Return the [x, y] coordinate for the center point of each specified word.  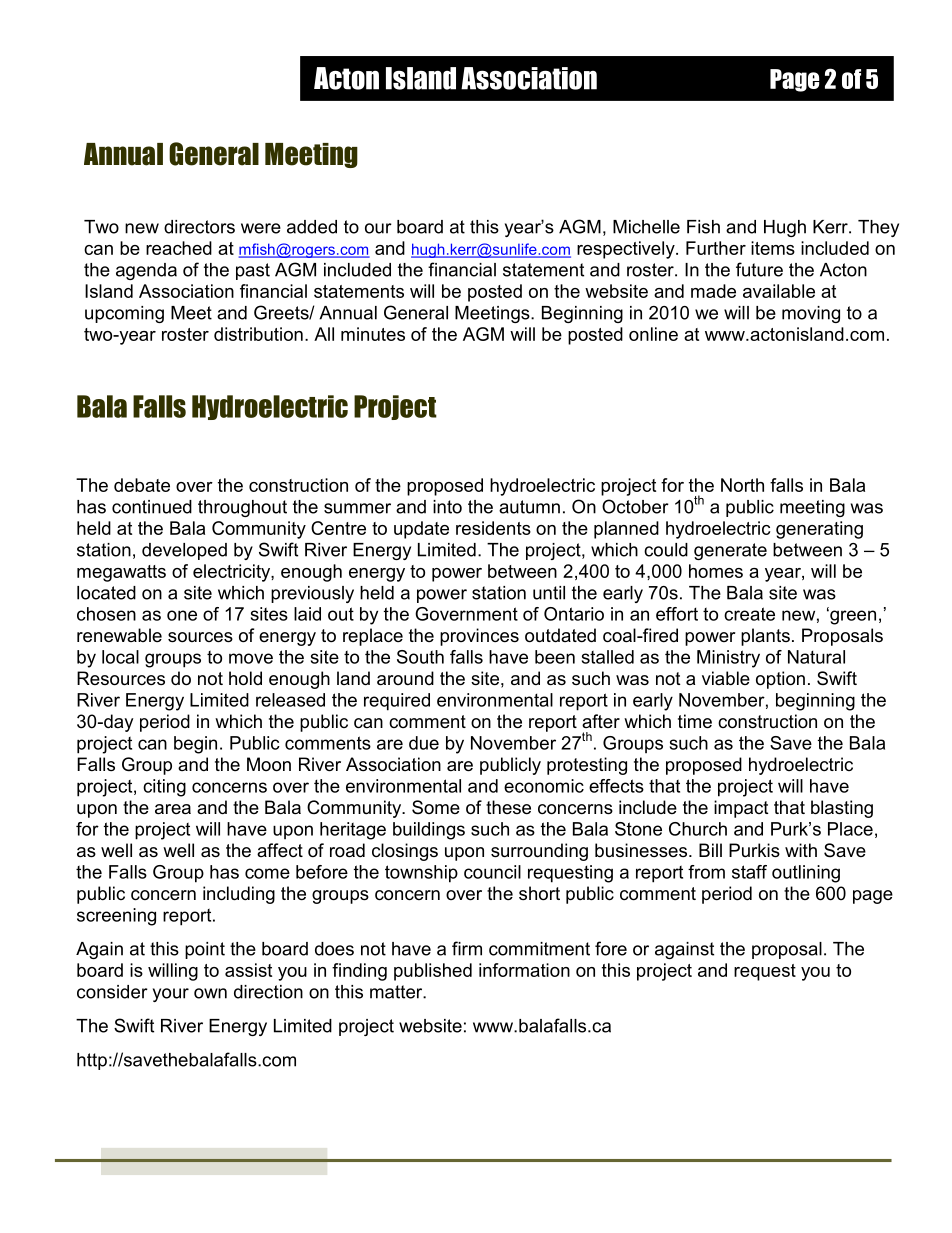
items [773, 248]
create [749, 614]
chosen [106, 614]
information [524, 970]
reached [179, 248]
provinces [479, 637]
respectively [627, 250]
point [205, 950]
